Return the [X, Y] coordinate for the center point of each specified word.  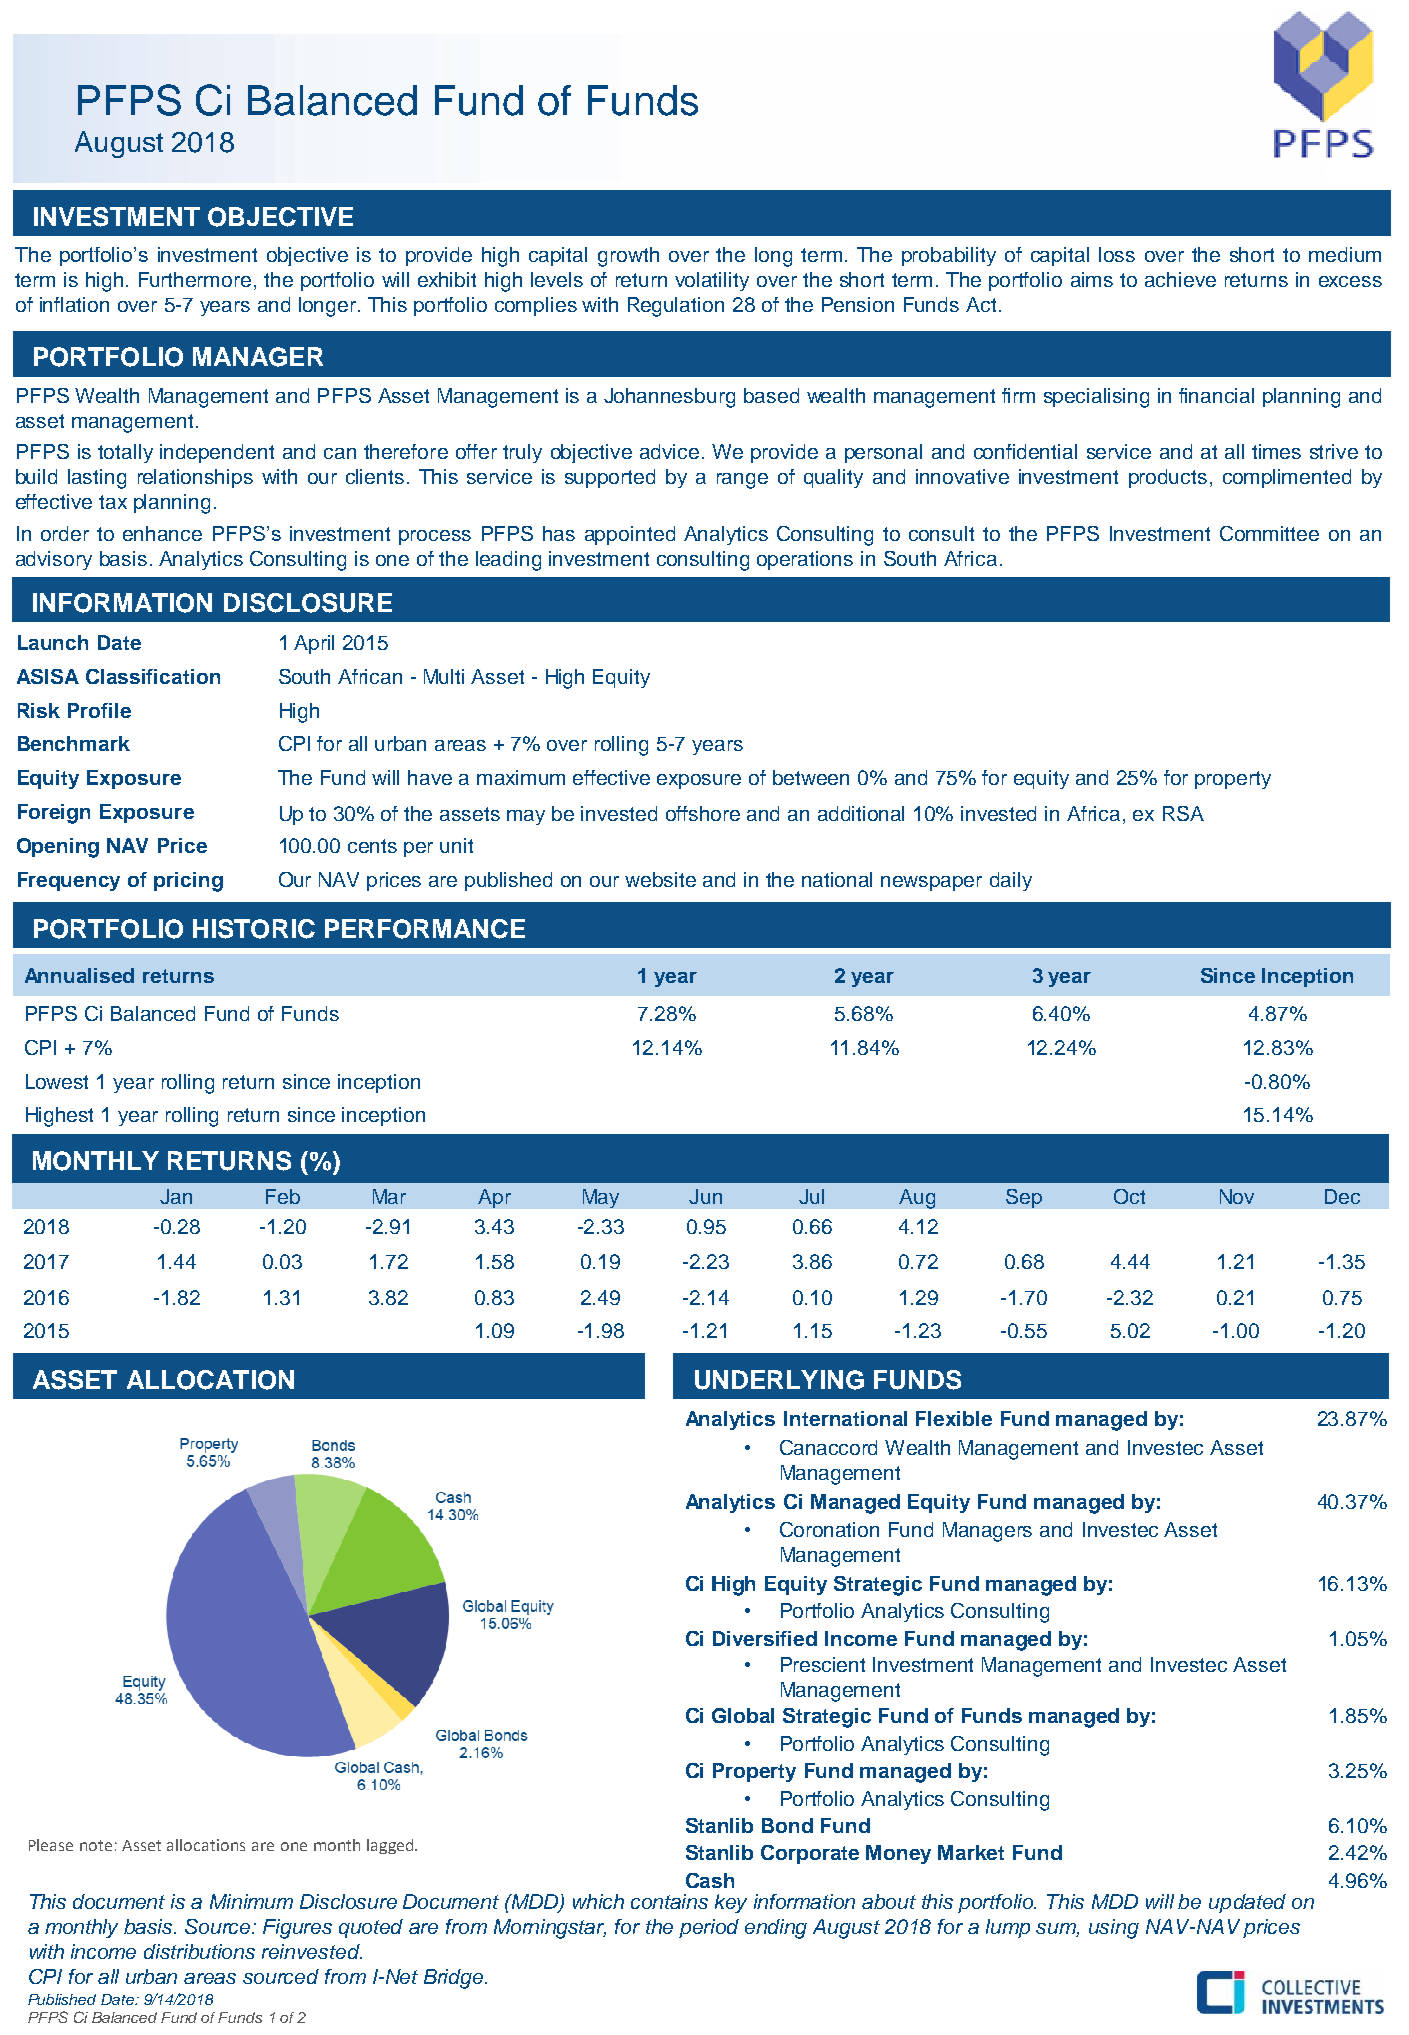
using [1114, 1929]
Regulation [676, 307]
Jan [176, 1196]
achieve [1180, 279]
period [709, 1928]
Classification [153, 676]
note [96, 1845]
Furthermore [195, 279]
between [811, 777]
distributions [199, 1951]
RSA [1183, 813]
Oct [1129, 1196]
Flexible [954, 1418]
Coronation [829, 1529]
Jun [705, 1196]
